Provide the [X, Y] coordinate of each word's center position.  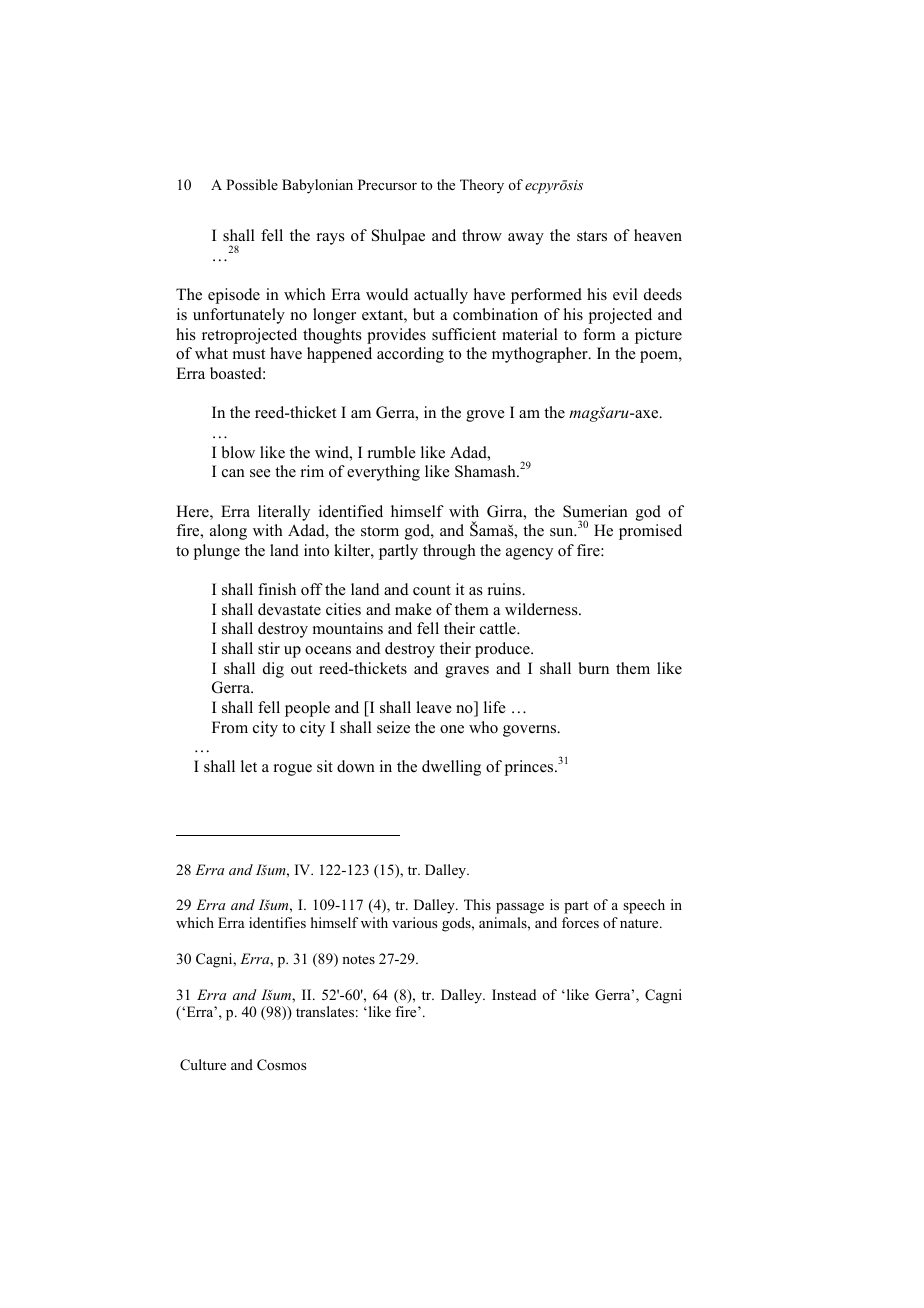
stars [592, 236]
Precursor [387, 185]
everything [383, 473]
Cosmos [281, 1065]
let [249, 766]
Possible [252, 185]
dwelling [451, 768]
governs [531, 731]
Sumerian [595, 511]
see [260, 473]
